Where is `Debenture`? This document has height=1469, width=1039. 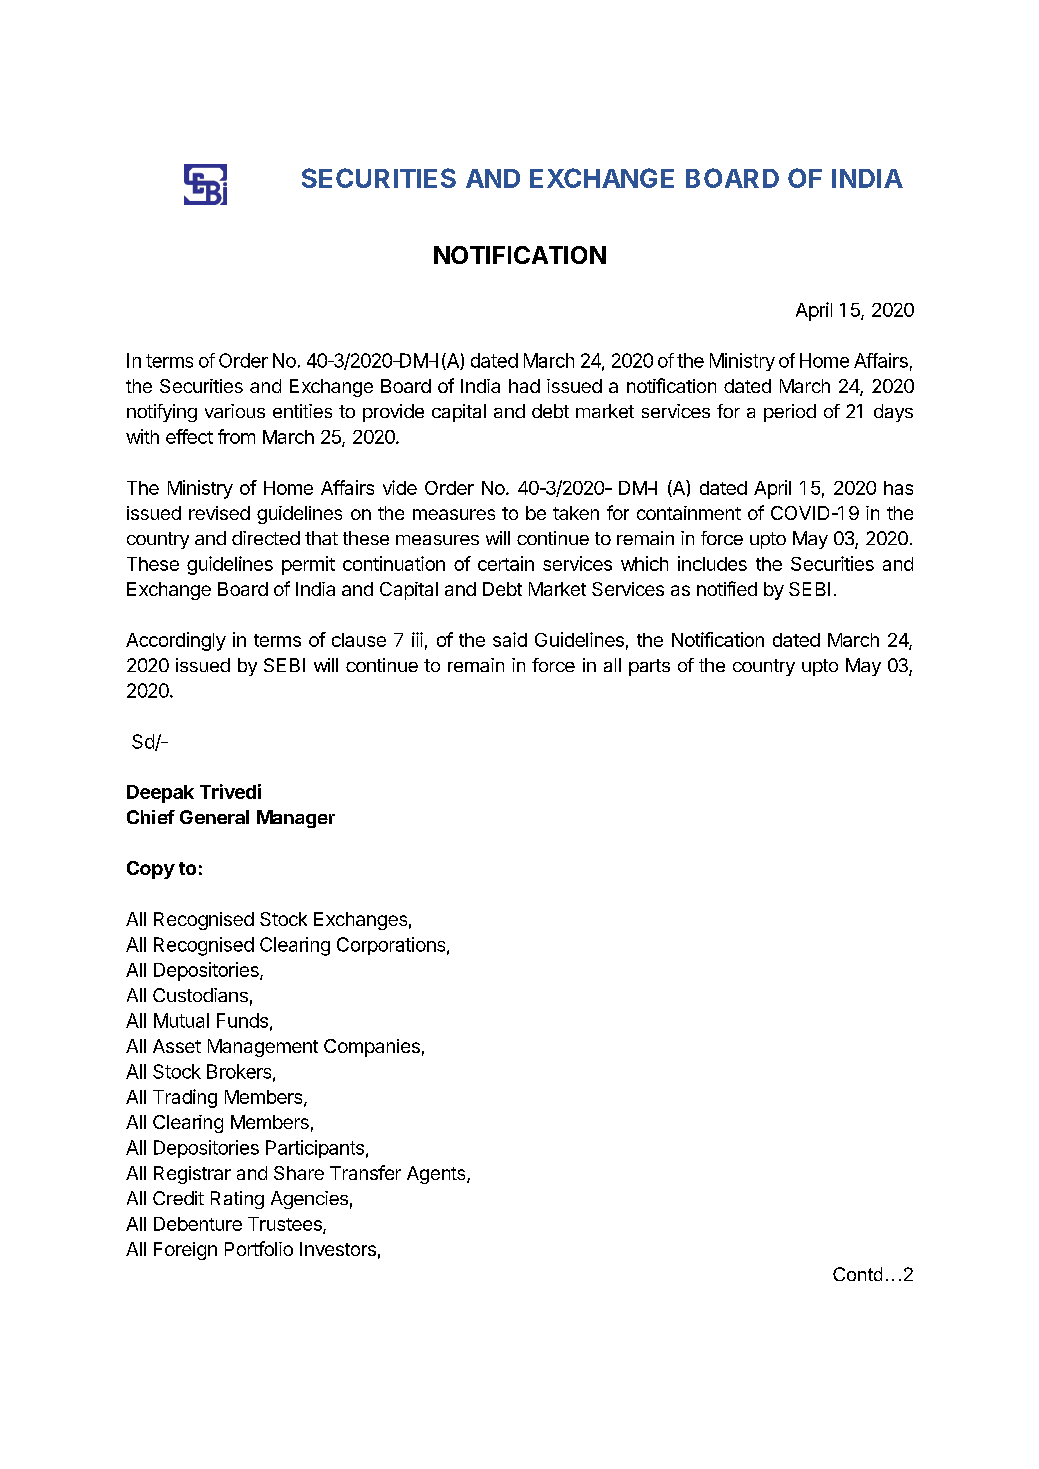
Debenture is located at coordinates (198, 1224).
